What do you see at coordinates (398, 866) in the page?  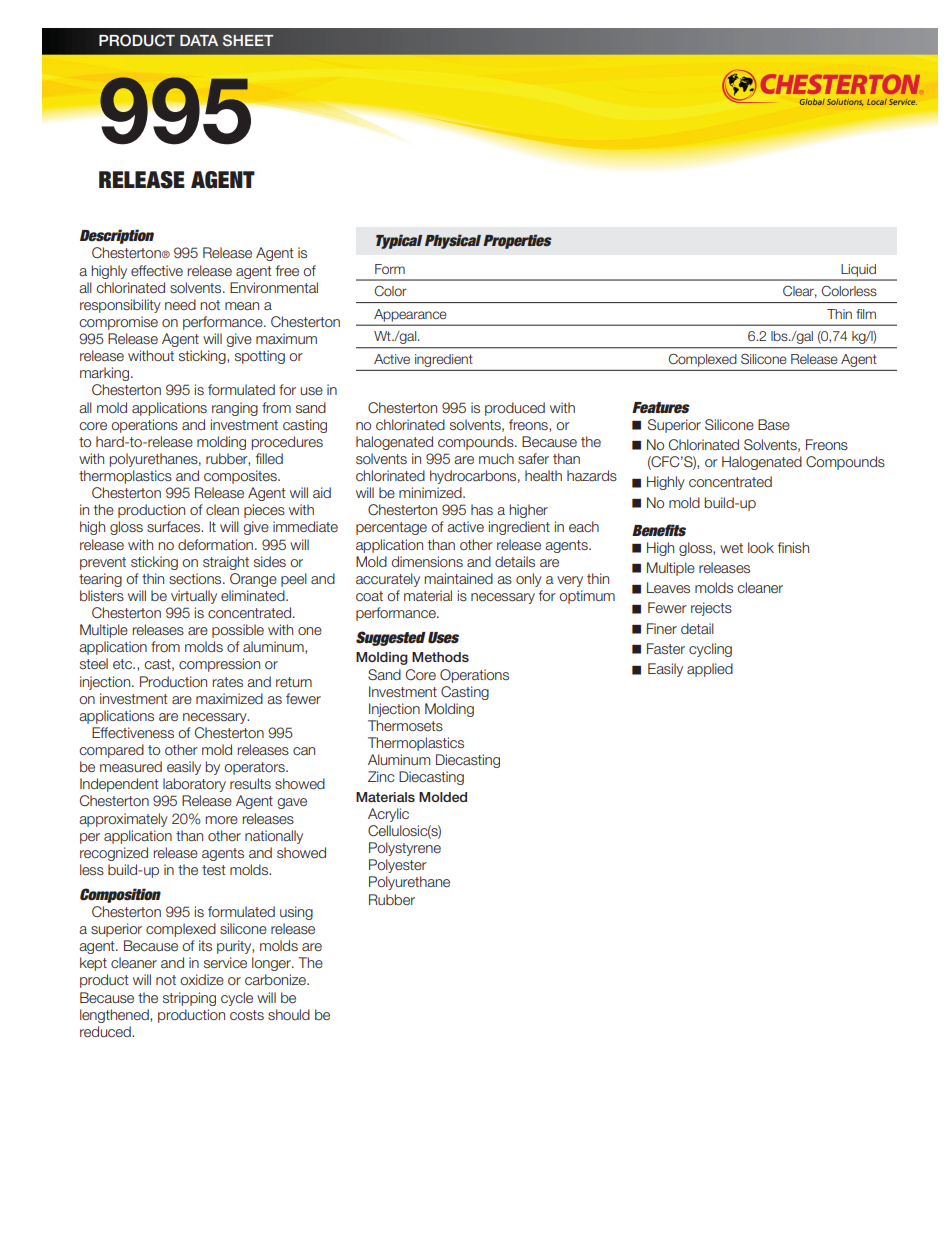 I see `Polyester` at bounding box center [398, 866].
